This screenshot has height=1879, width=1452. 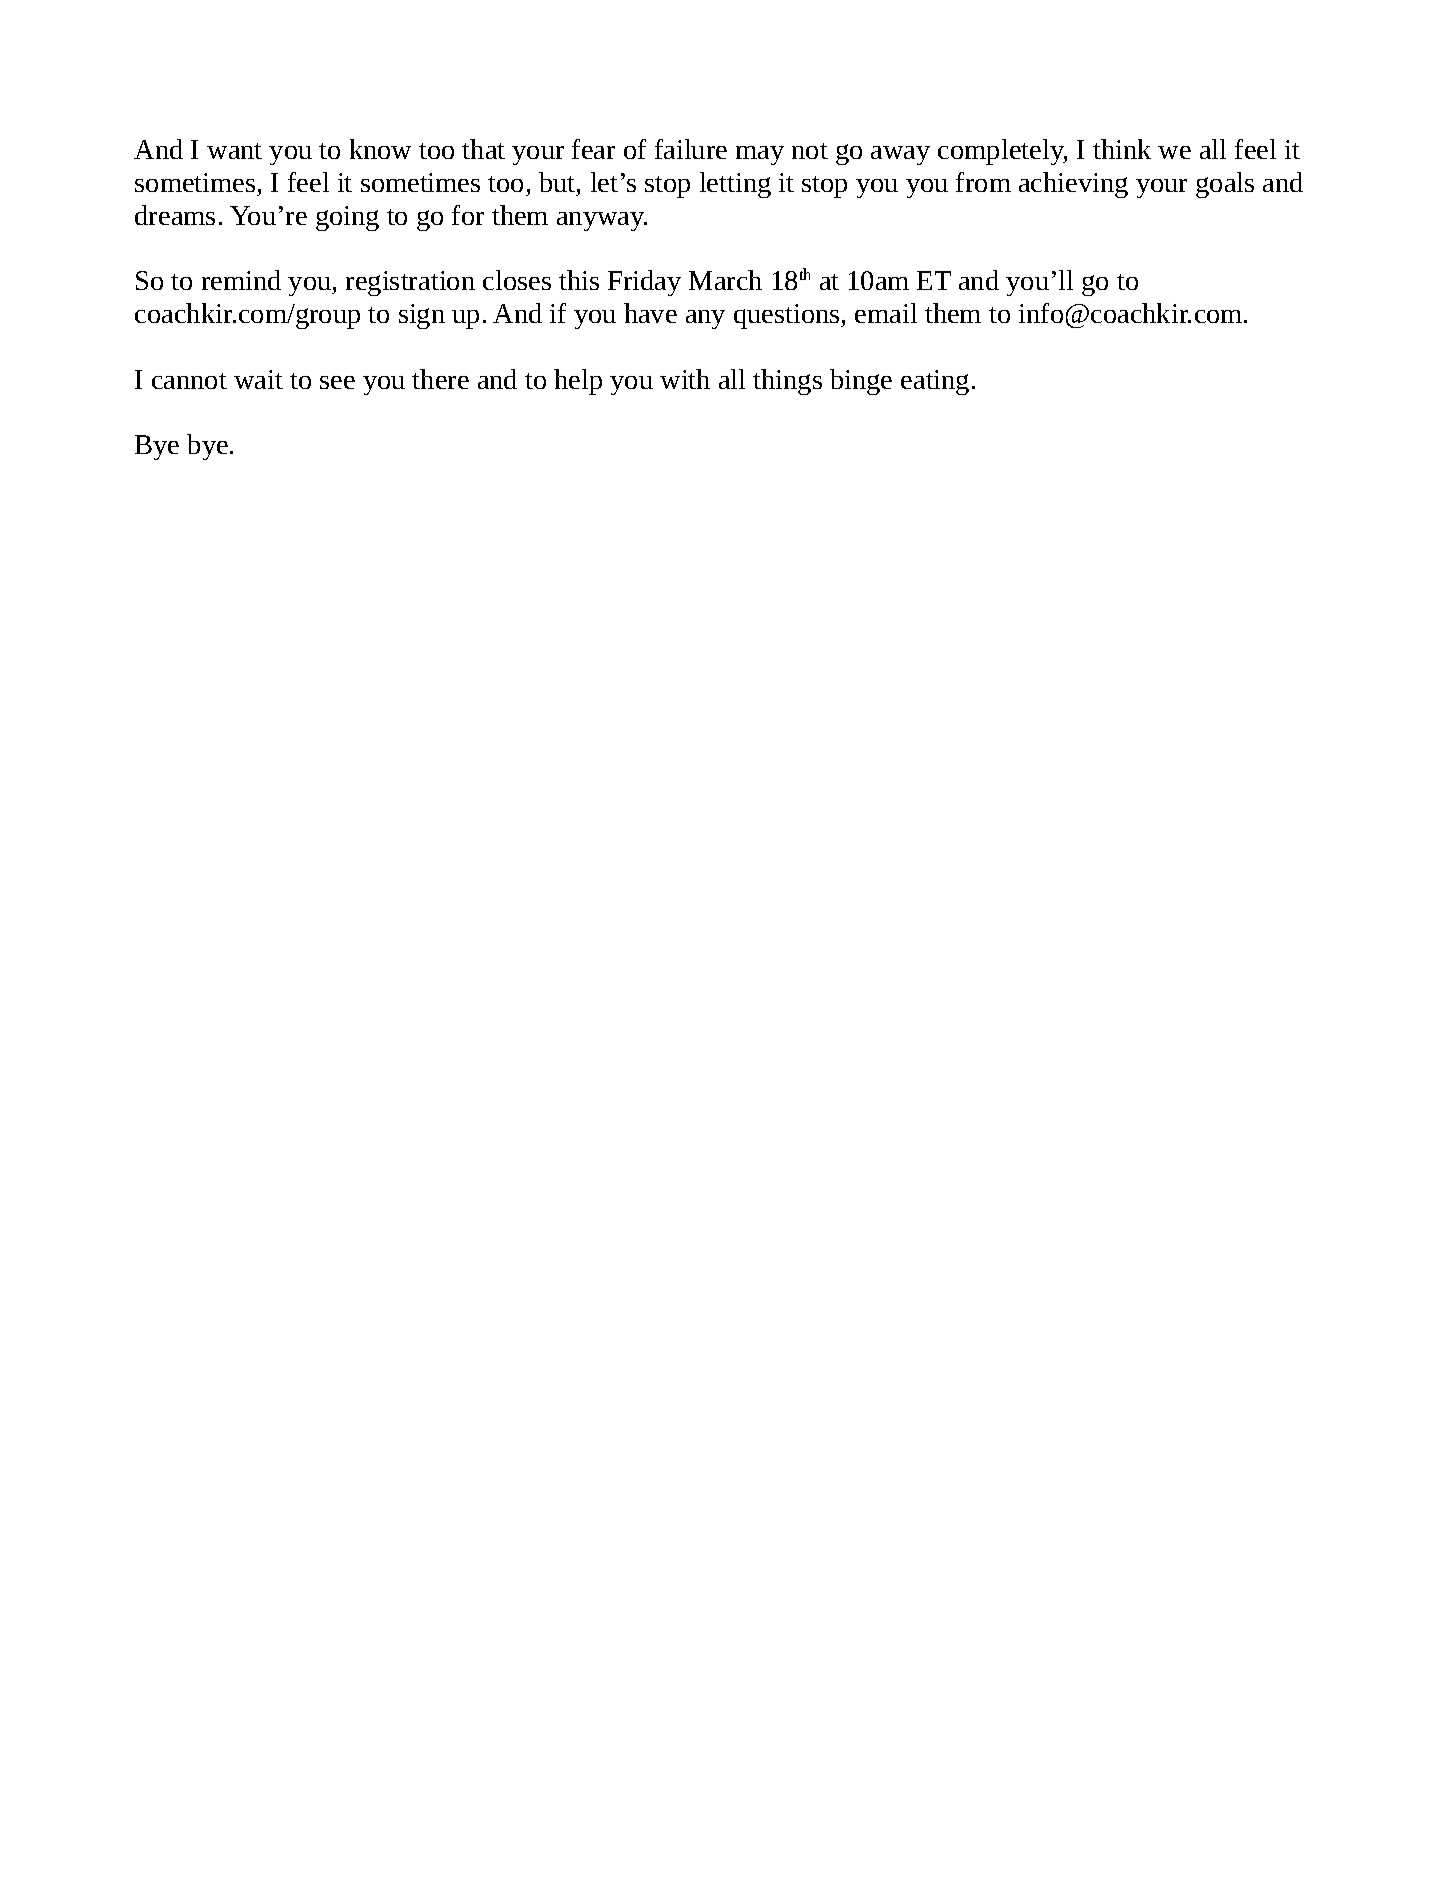 I want to click on questions, so click(x=788, y=316).
